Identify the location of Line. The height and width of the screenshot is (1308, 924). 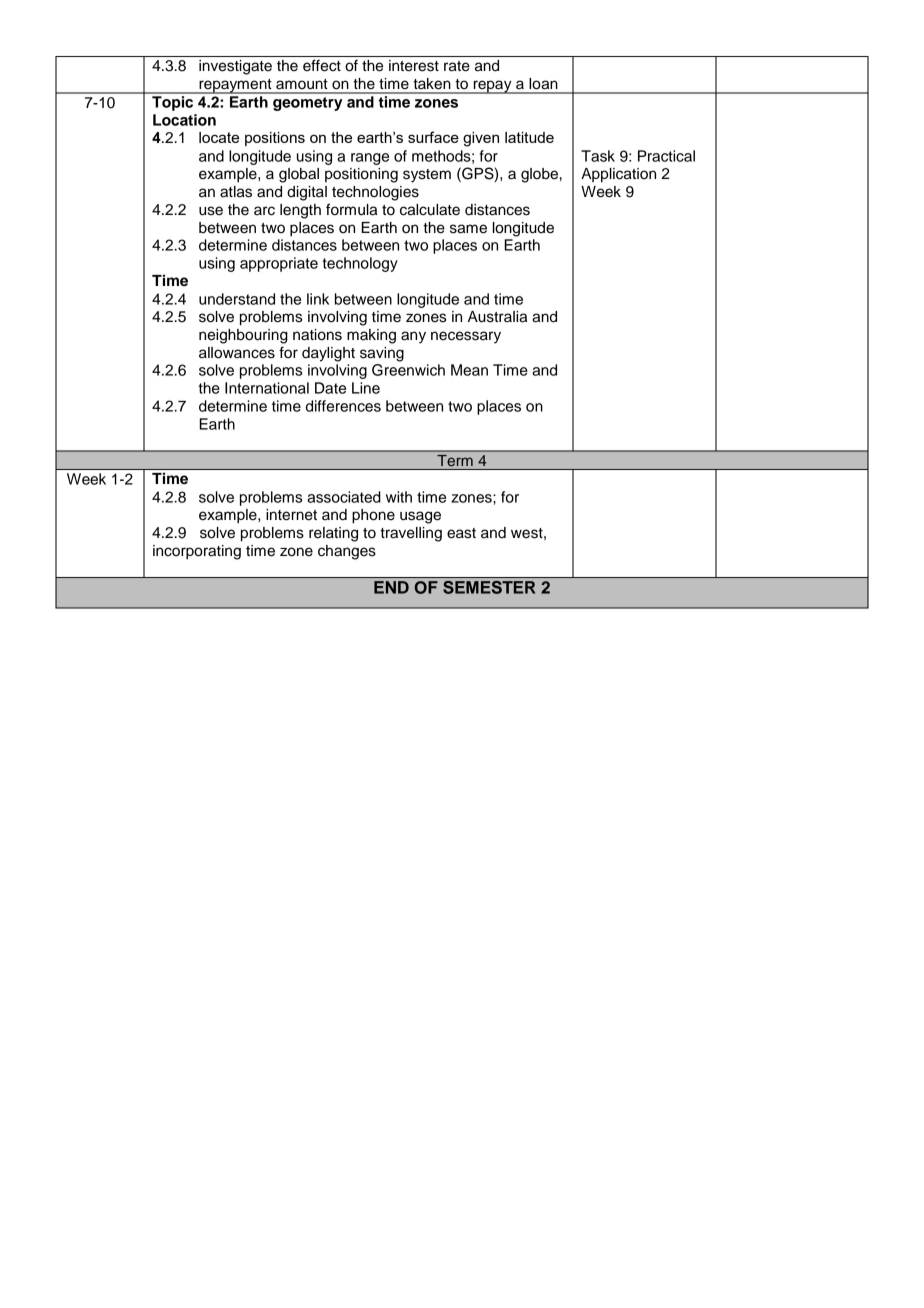
(366, 388).
